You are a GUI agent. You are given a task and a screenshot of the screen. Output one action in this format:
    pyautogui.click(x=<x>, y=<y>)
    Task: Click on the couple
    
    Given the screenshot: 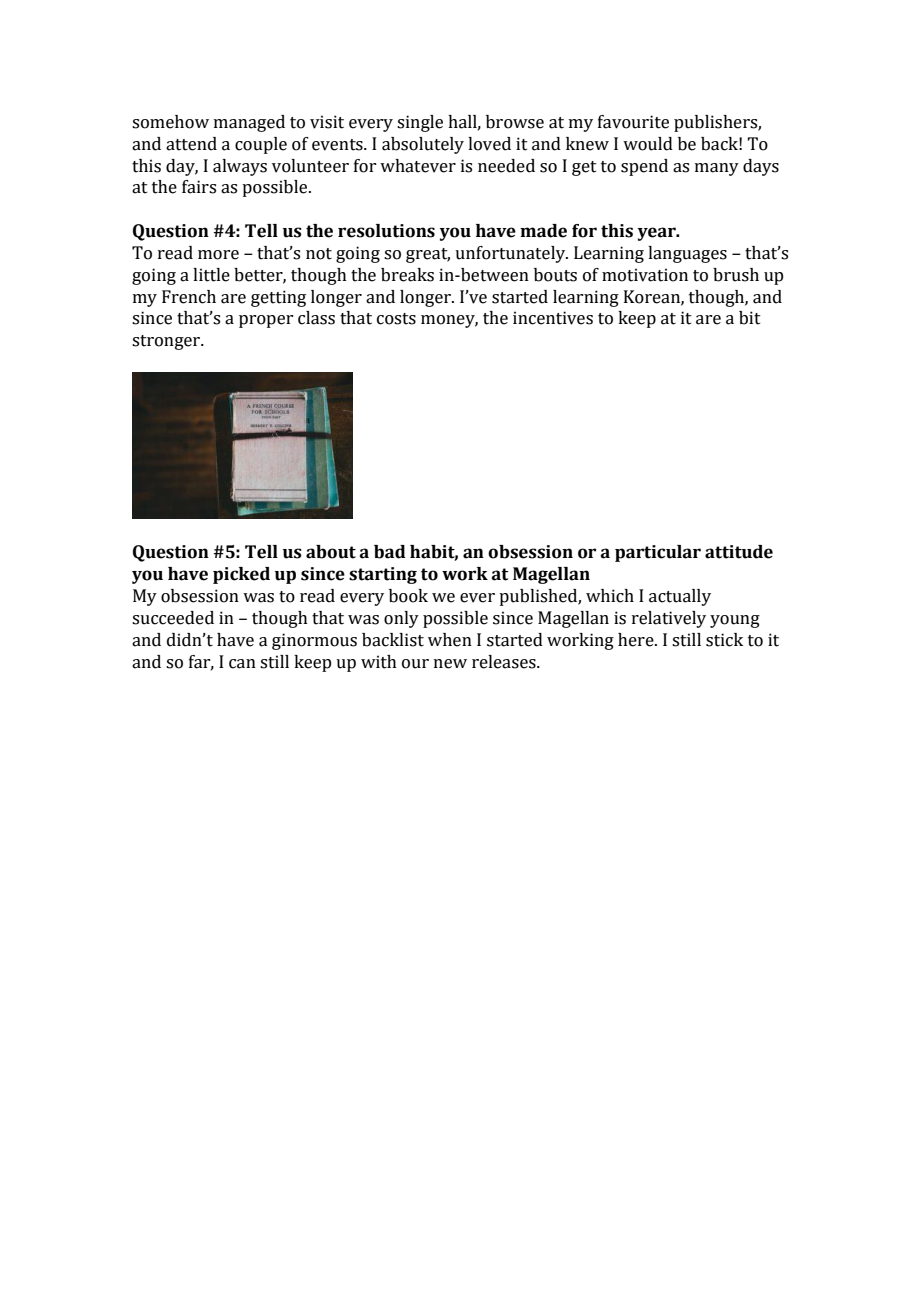 What is the action you would take?
    pyautogui.click(x=261, y=145)
